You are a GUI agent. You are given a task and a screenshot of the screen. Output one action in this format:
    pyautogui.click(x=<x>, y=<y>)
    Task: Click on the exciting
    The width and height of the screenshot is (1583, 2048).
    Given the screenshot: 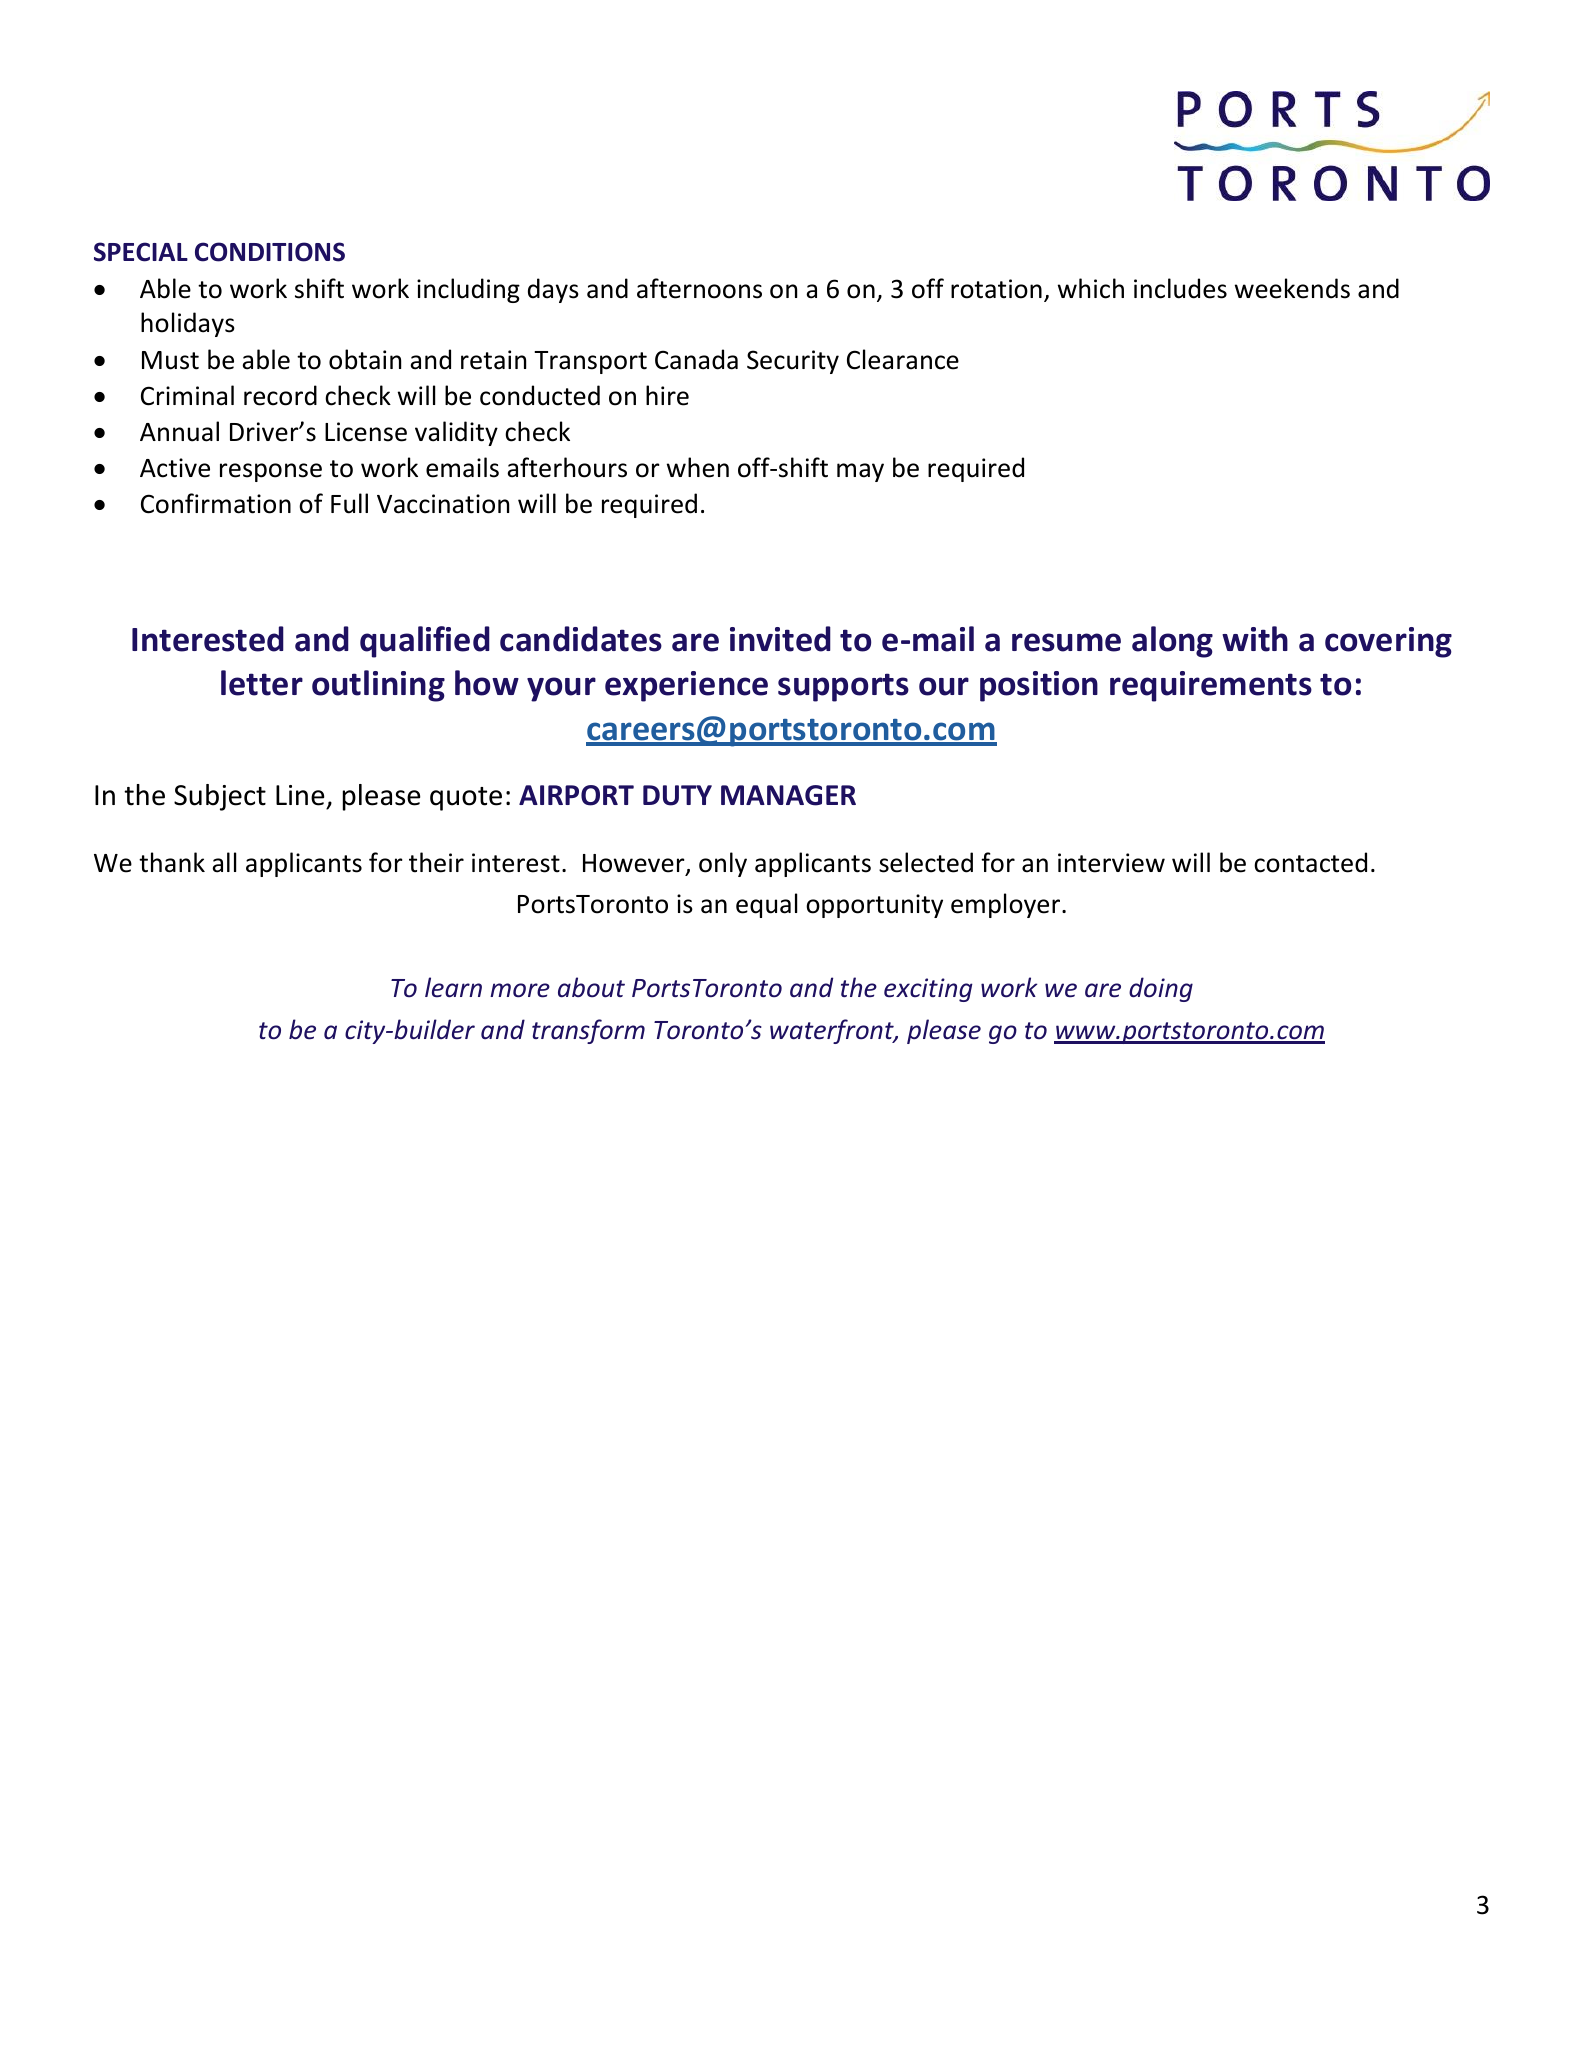 What is the action you would take?
    pyautogui.click(x=928, y=990)
